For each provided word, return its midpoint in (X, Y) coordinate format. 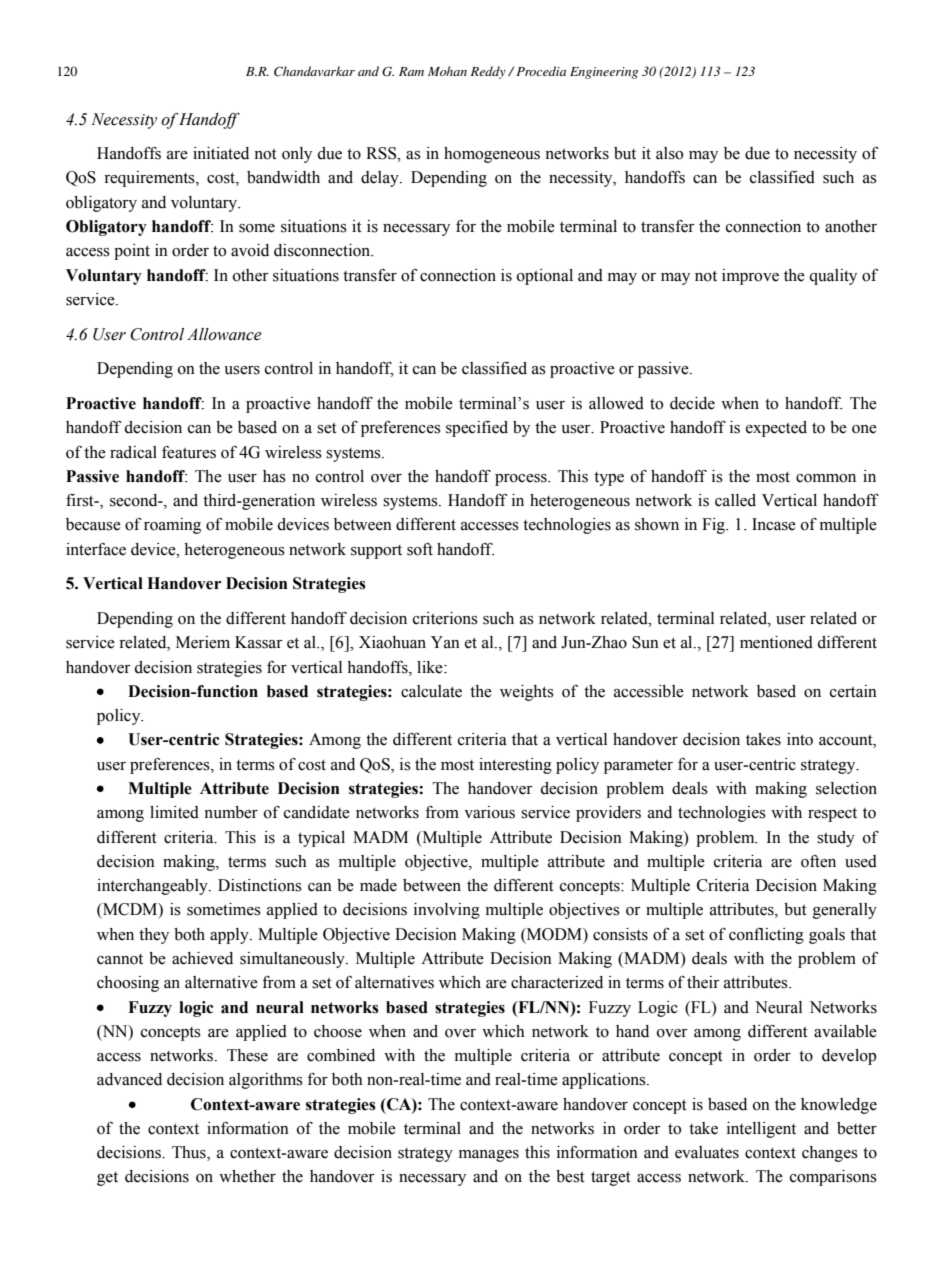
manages (489, 1156)
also (669, 153)
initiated (221, 153)
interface (96, 549)
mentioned (776, 642)
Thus (190, 1153)
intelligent (761, 1130)
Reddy (488, 72)
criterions (445, 618)
